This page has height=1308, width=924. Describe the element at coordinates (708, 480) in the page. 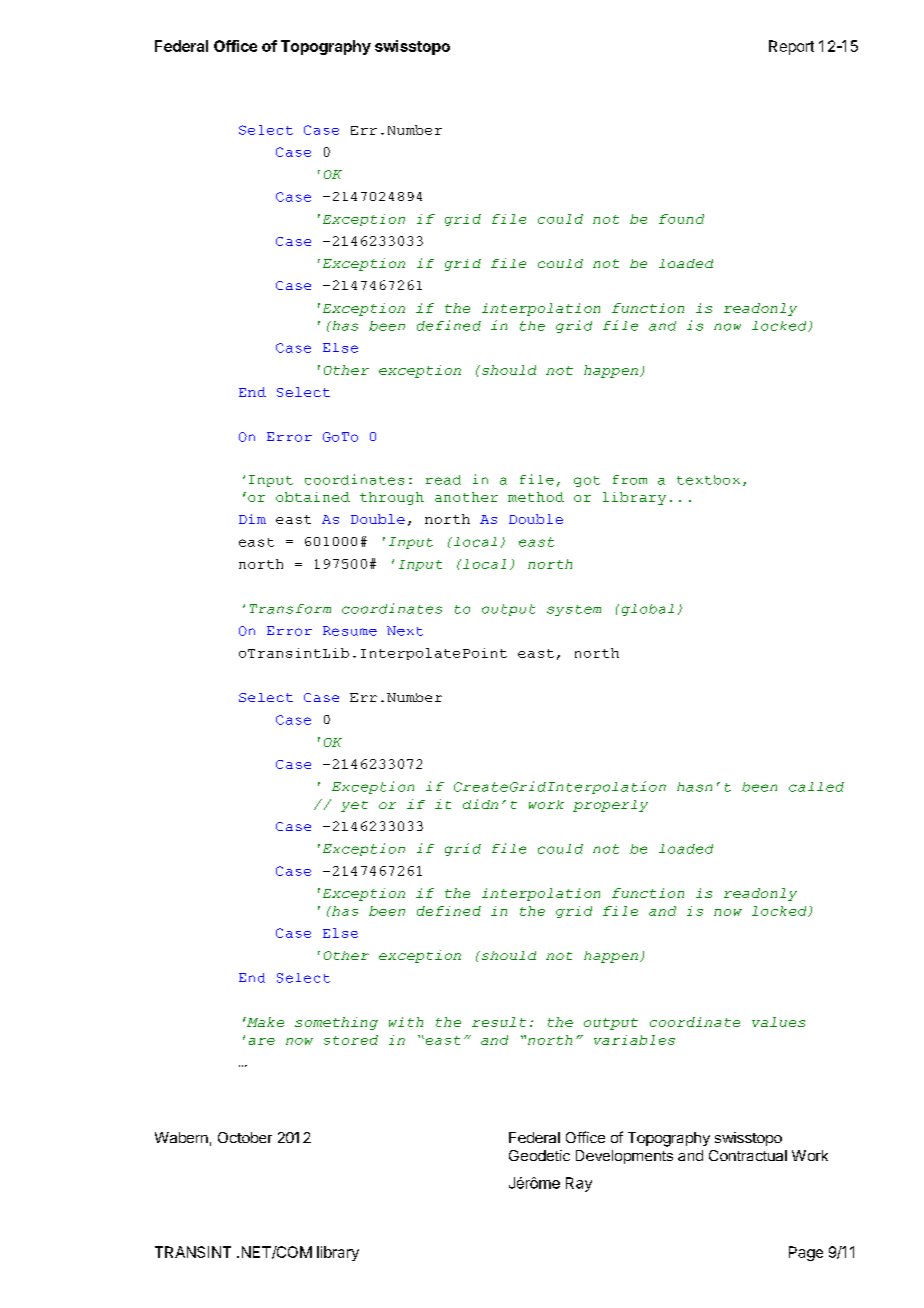

I see `textbox` at that location.
